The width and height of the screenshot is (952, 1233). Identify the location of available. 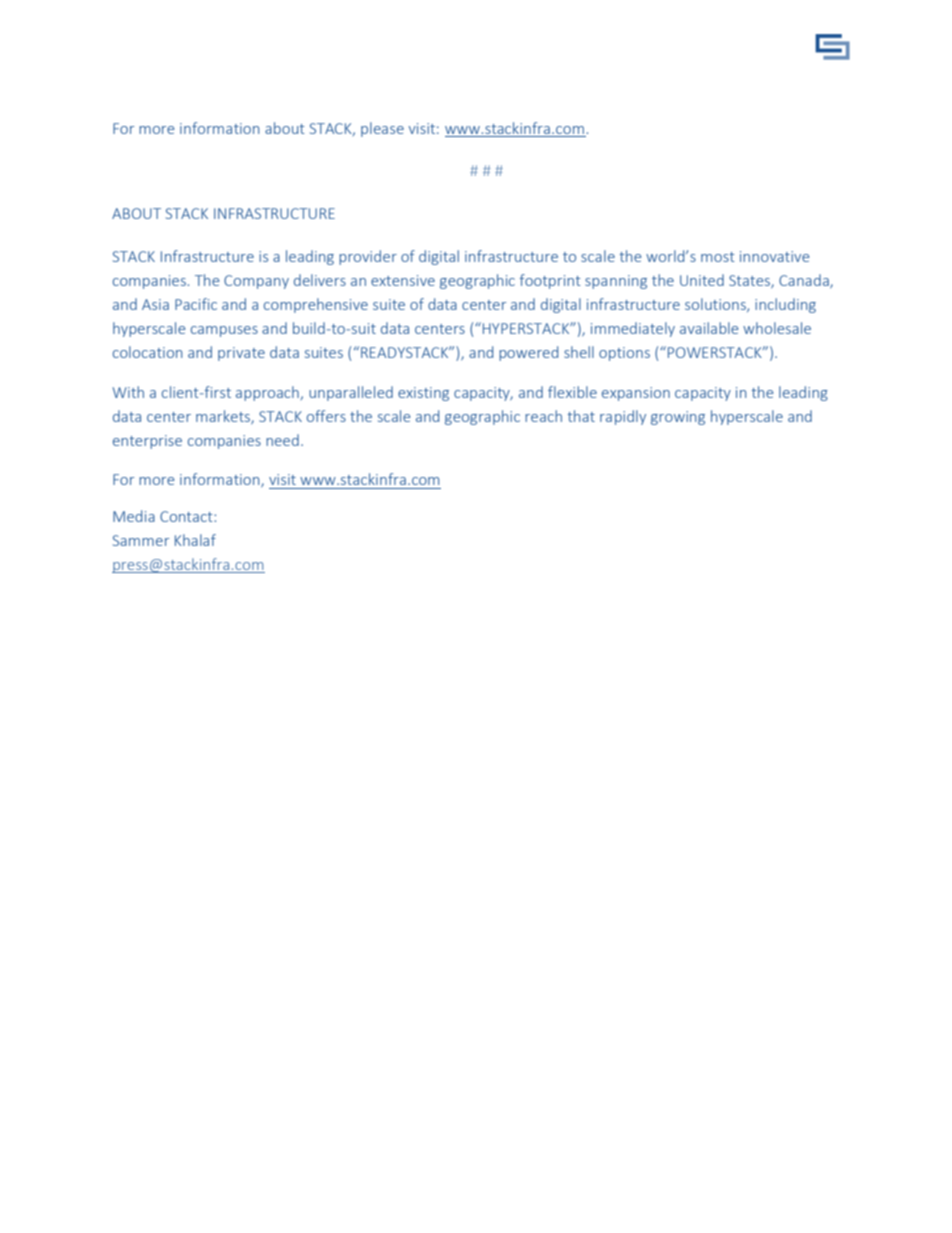
(709, 328).
